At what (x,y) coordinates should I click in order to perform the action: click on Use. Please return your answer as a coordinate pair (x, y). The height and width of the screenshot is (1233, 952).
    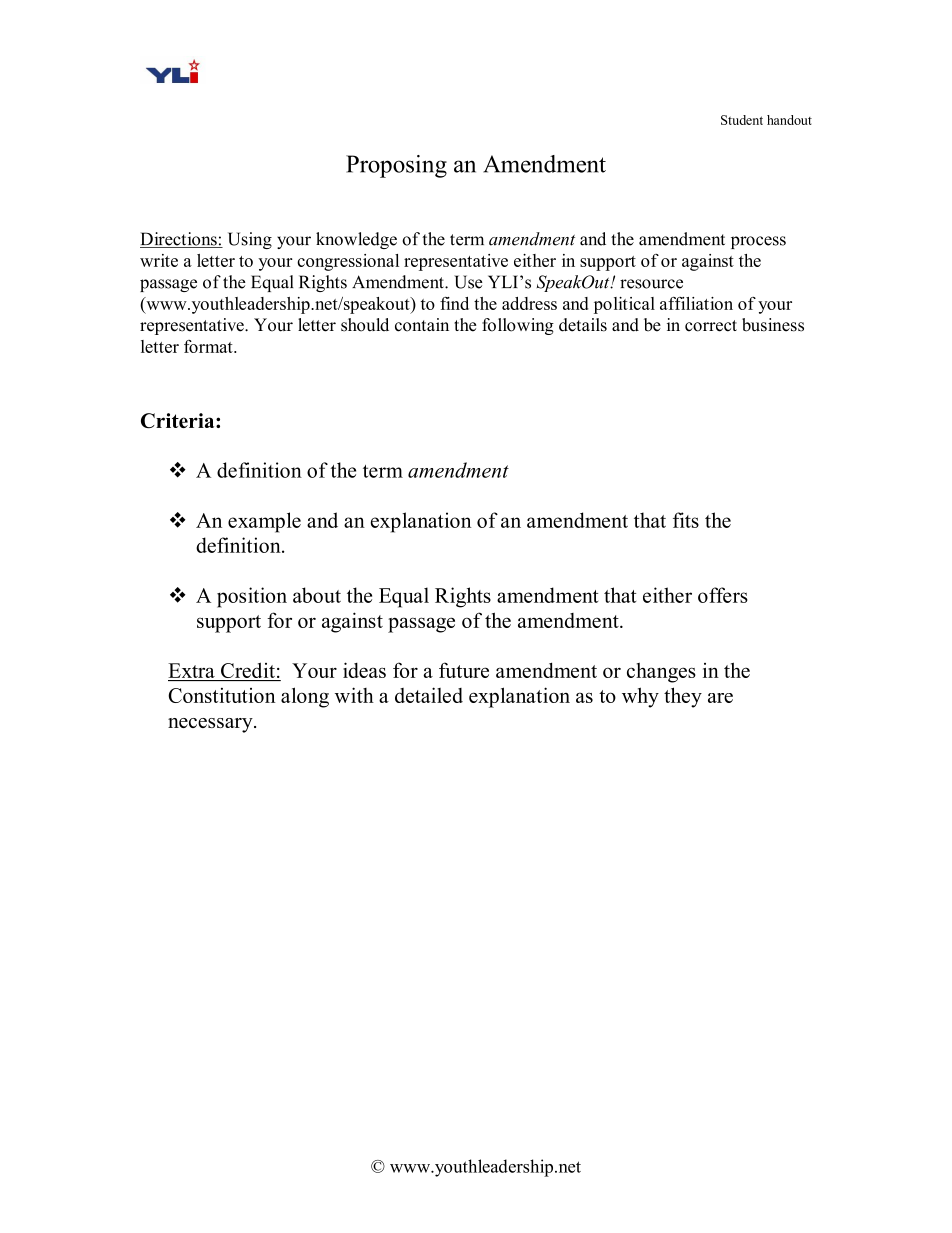
    Looking at the image, I should click on (468, 282).
